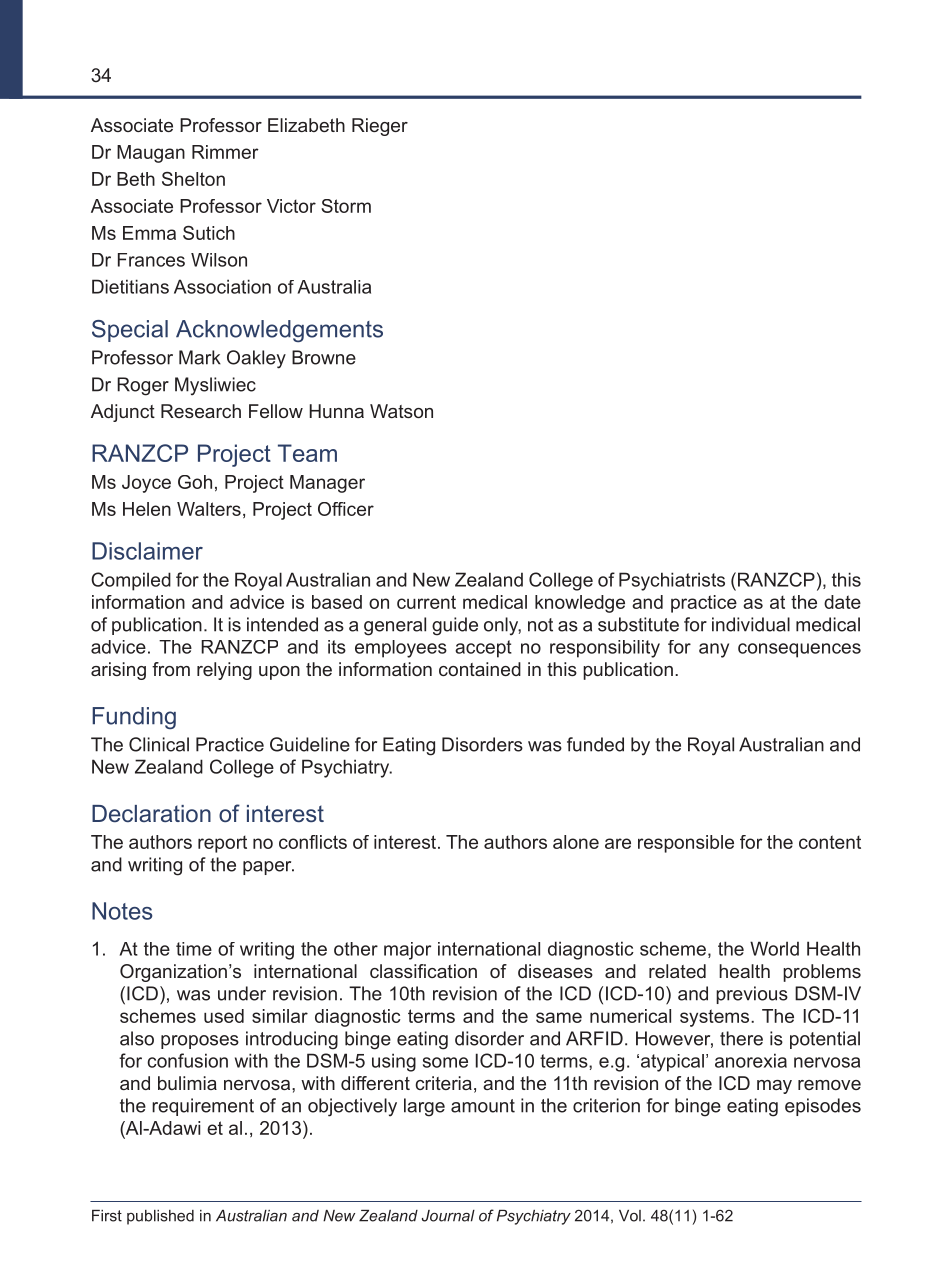 The width and height of the screenshot is (952, 1270). Describe the element at coordinates (195, 482) in the screenshot. I see `Goh` at that location.
